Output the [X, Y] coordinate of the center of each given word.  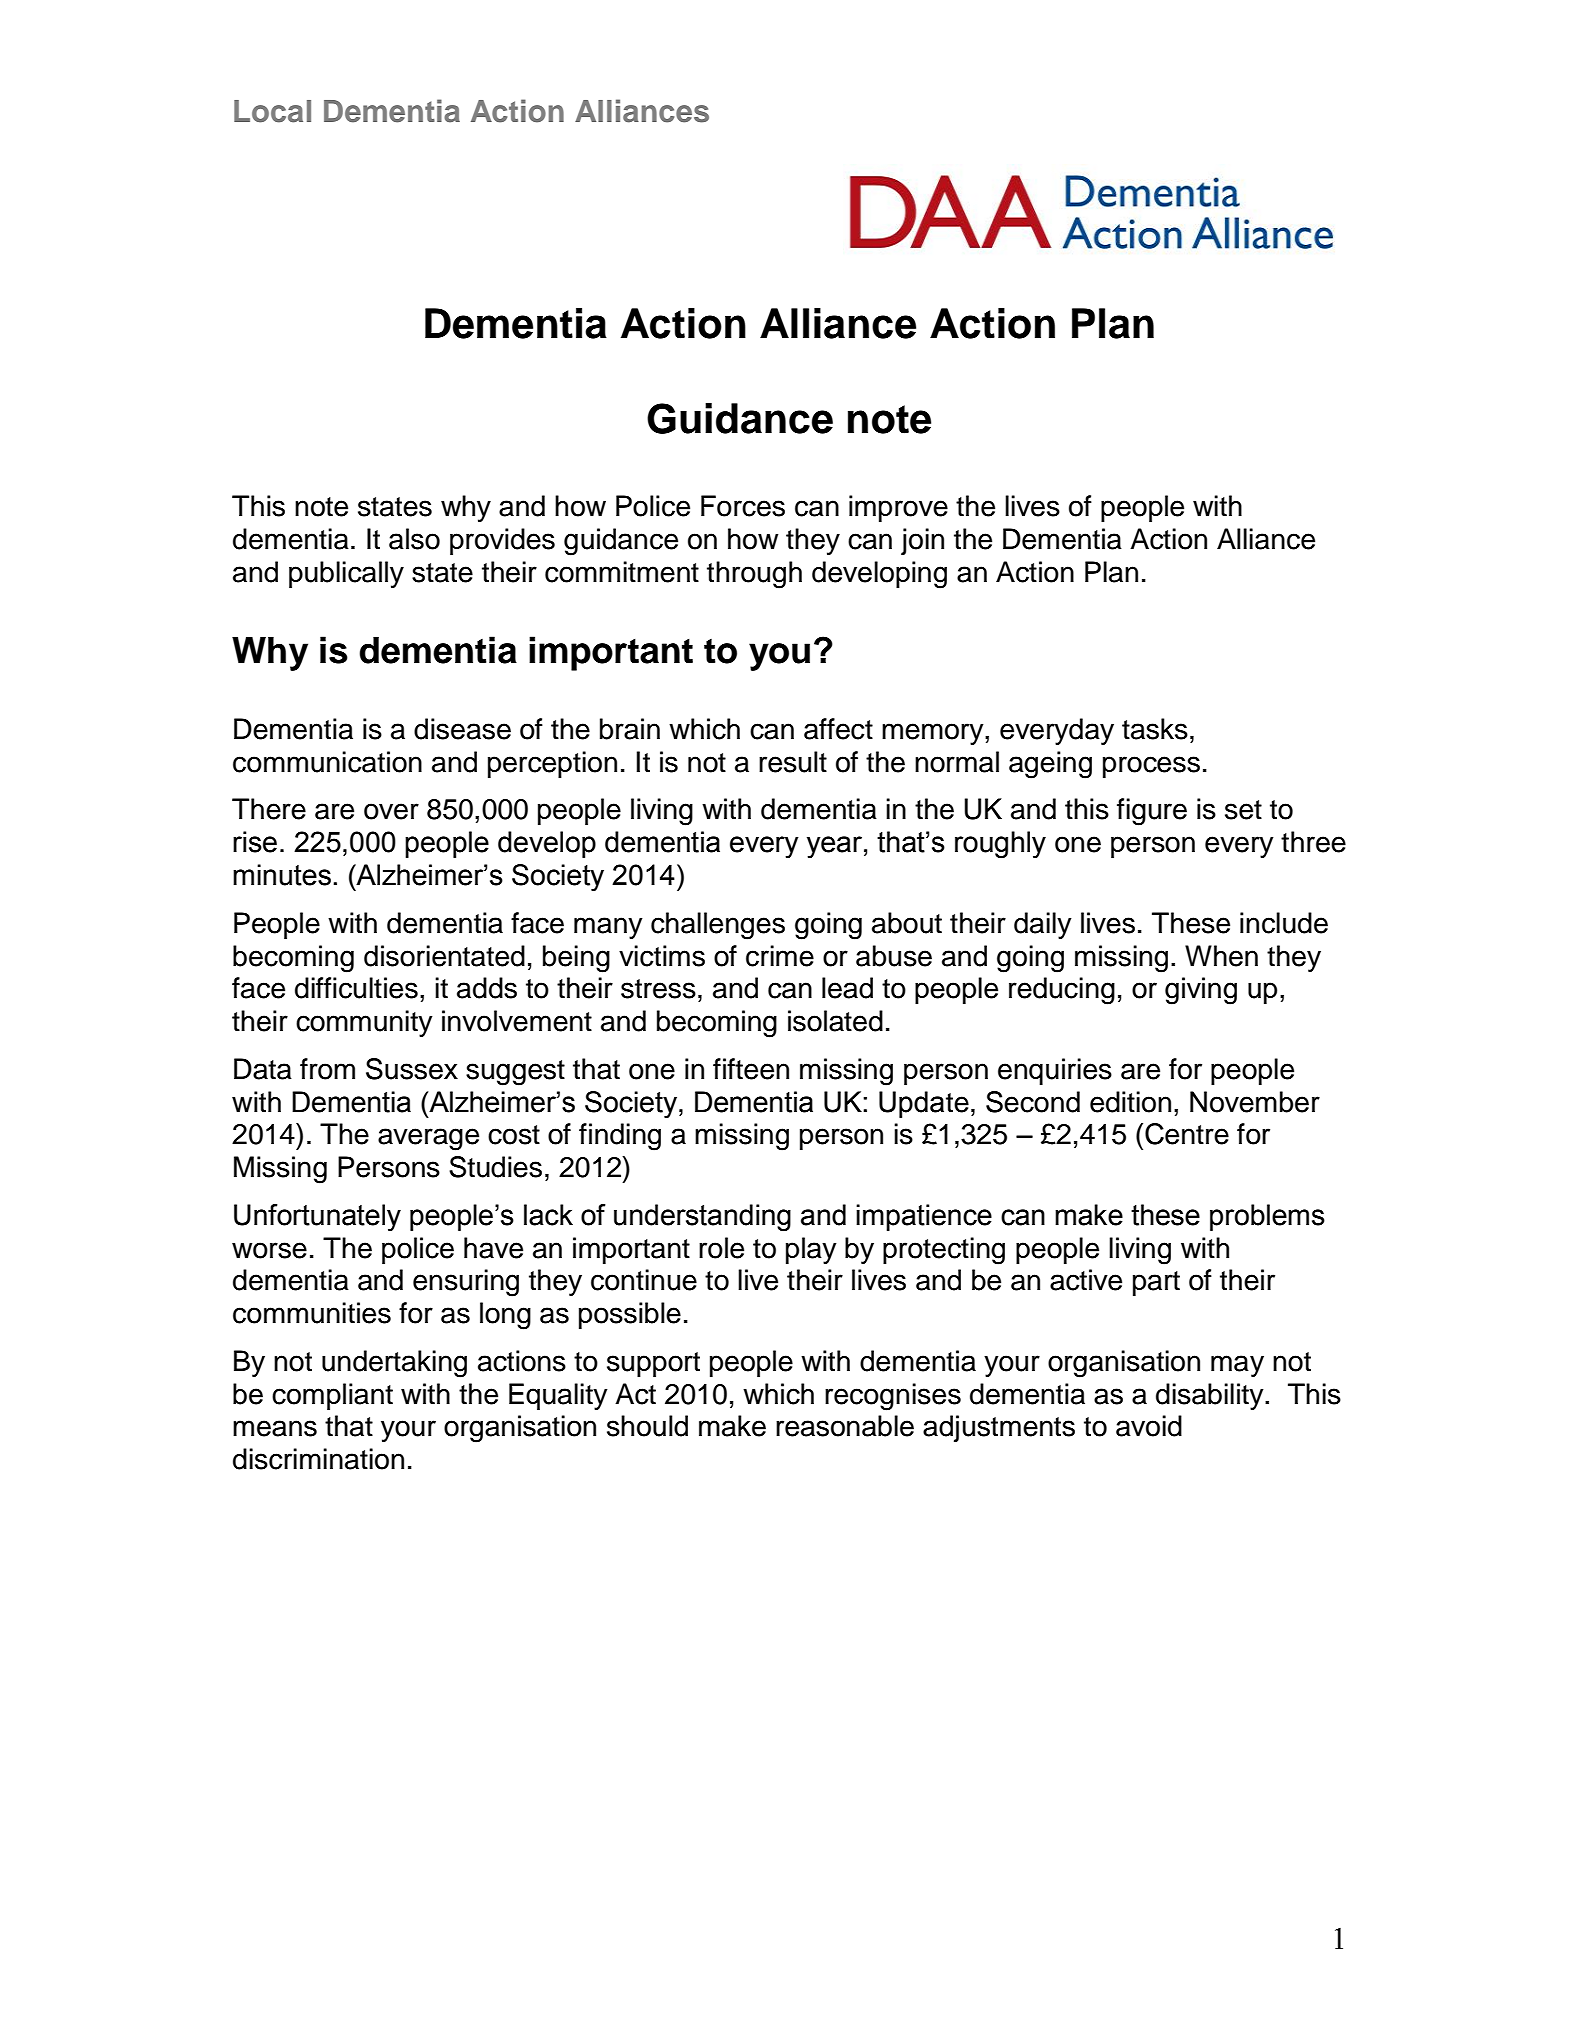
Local [272, 111]
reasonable [845, 1426]
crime [780, 956]
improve [898, 508]
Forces [743, 506]
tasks [1155, 729]
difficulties [356, 988]
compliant [332, 1396]
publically [346, 574]
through [754, 575]
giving [1201, 991]
